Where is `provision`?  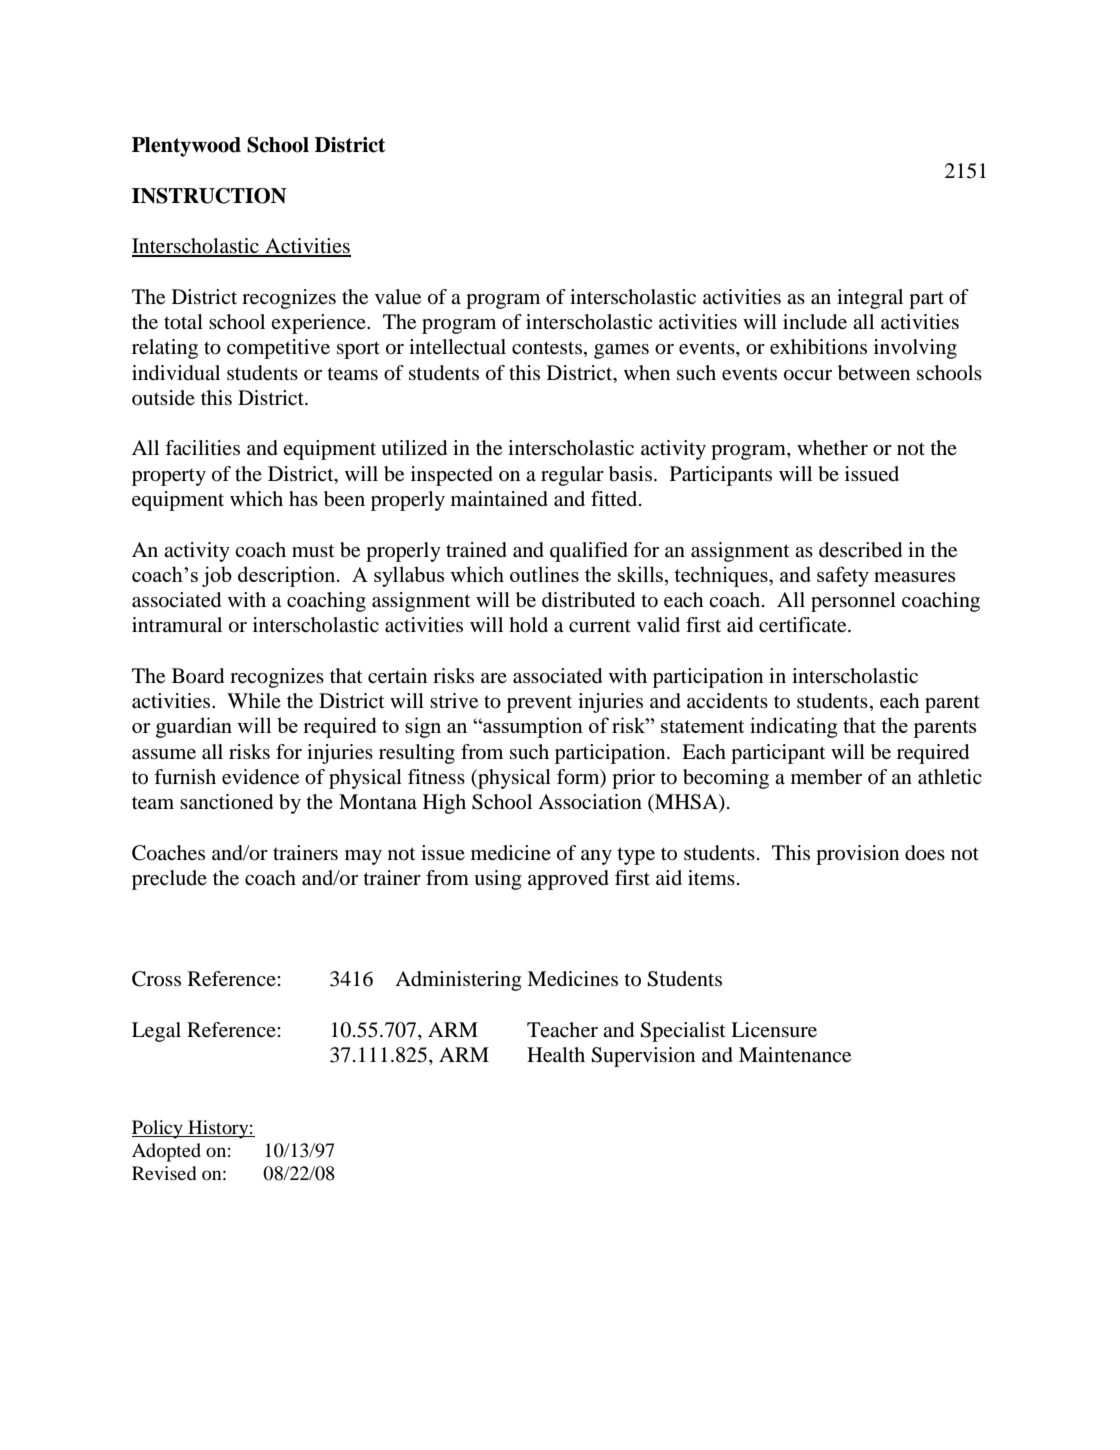 provision is located at coordinates (857, 855).
